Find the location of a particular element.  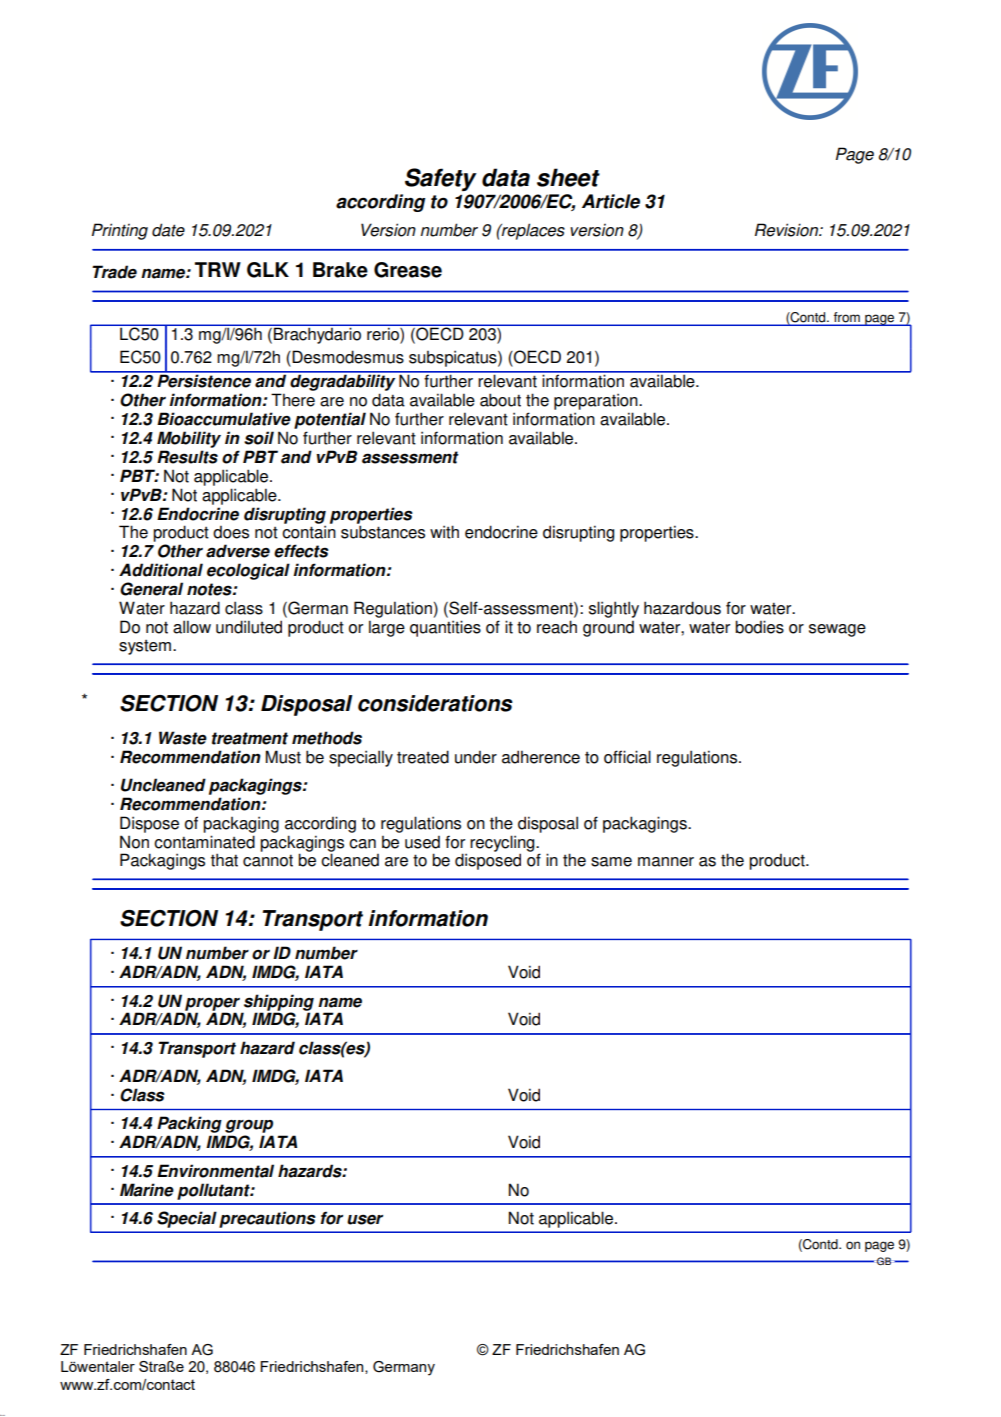

Revision is located at coordinates (787, 230).
